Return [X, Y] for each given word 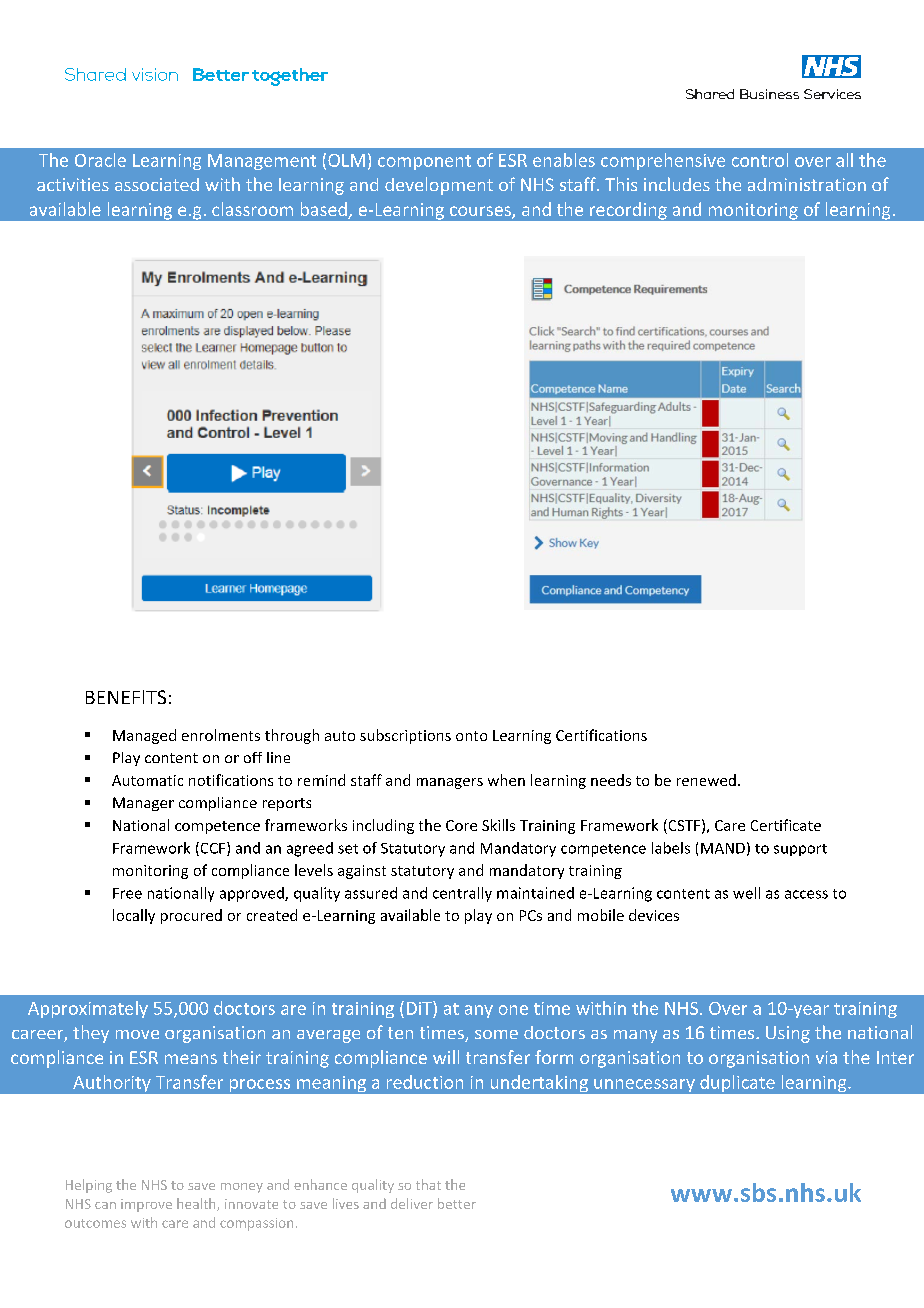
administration [807, 184]
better [457, 1203]
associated [157, 184]
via [826, 1057]
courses [481, 212]
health [197, 1204]
